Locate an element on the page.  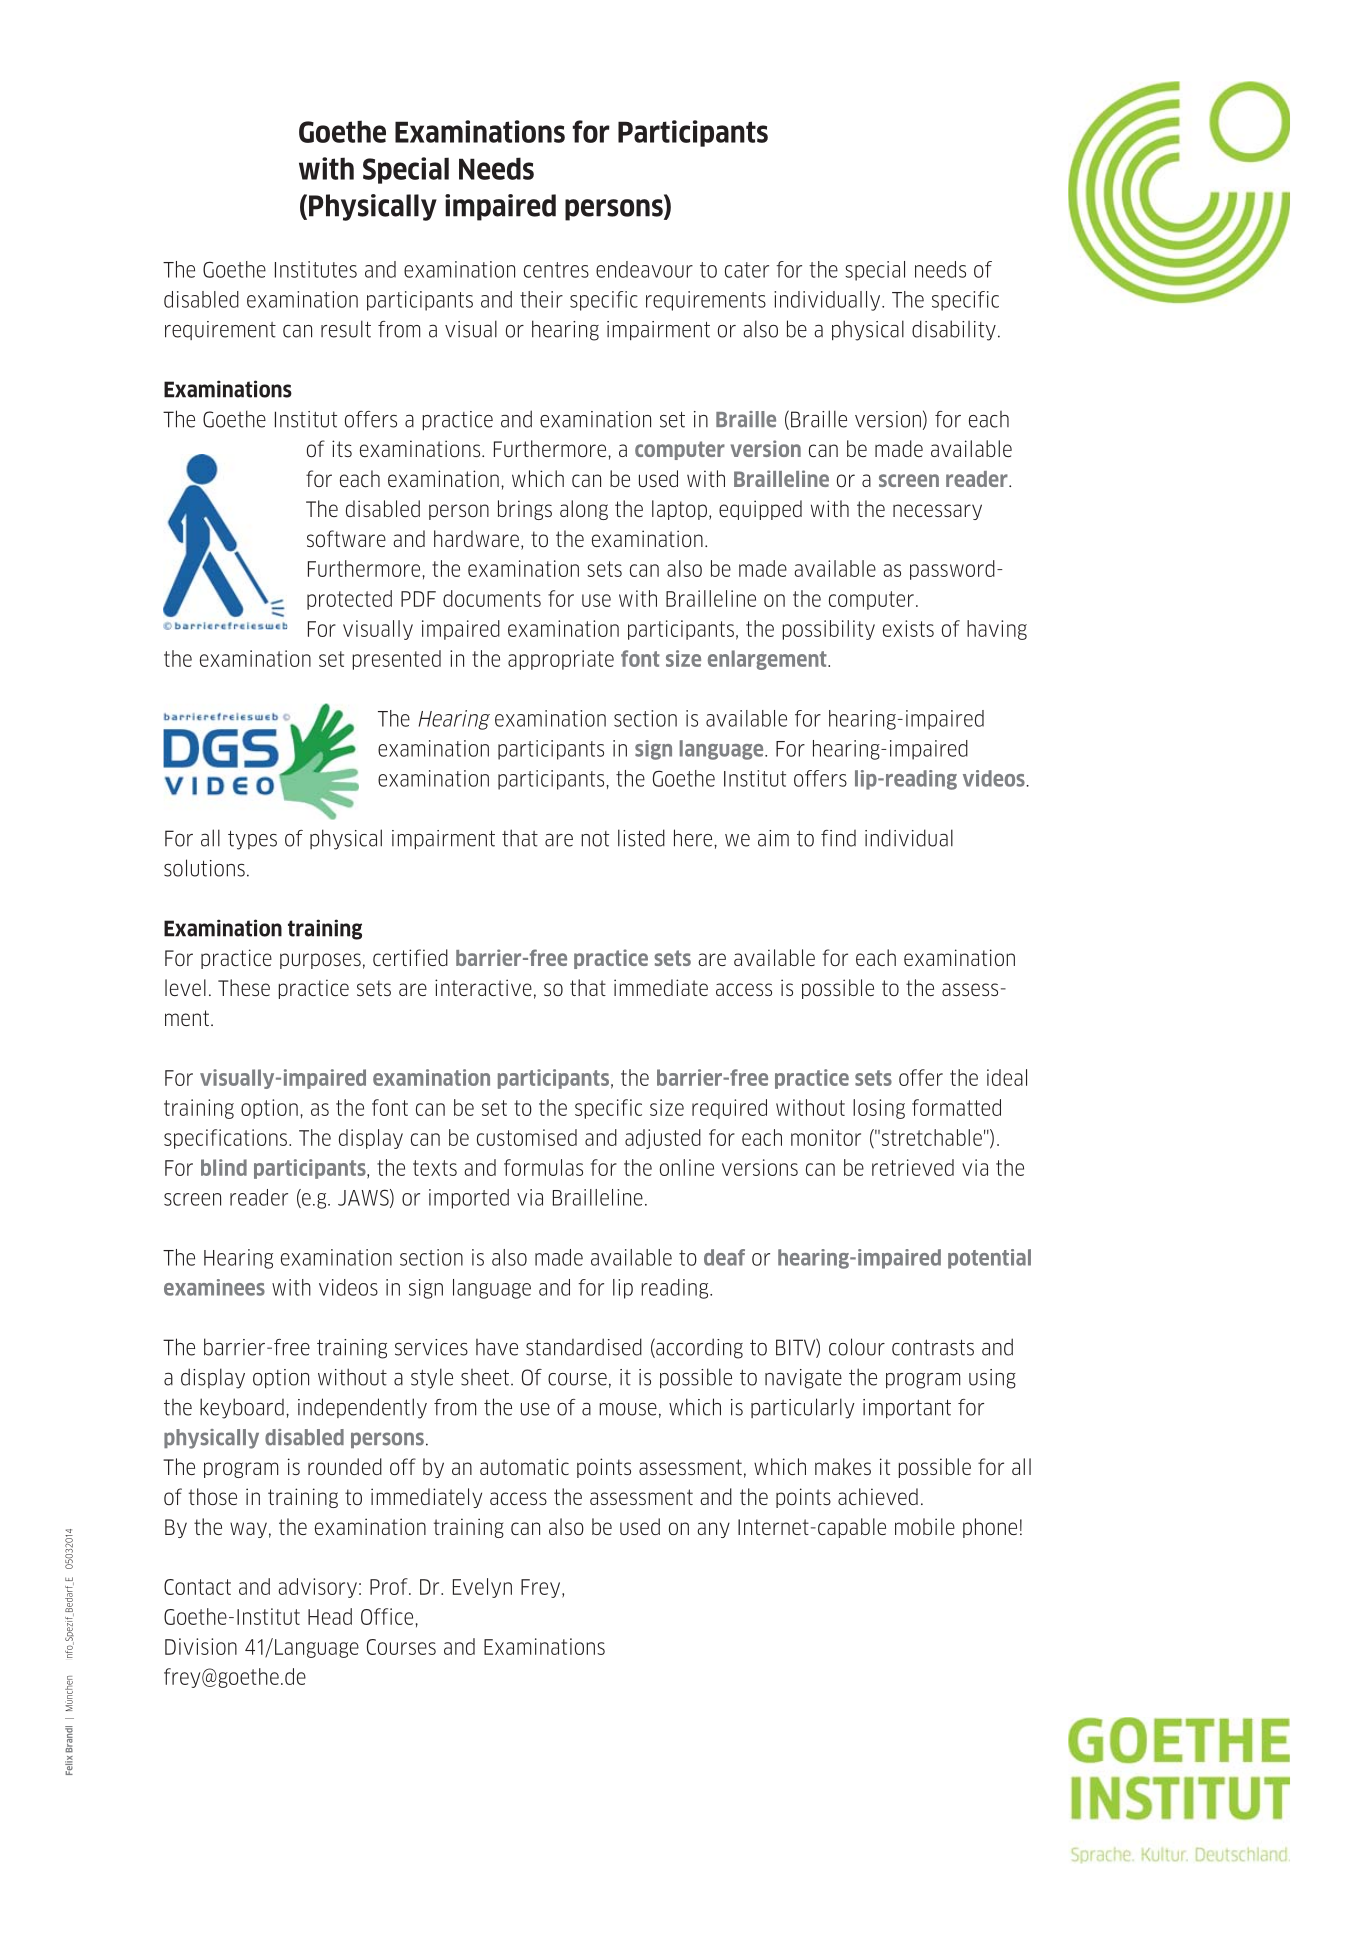
find is located at coordinates (838, 838).
